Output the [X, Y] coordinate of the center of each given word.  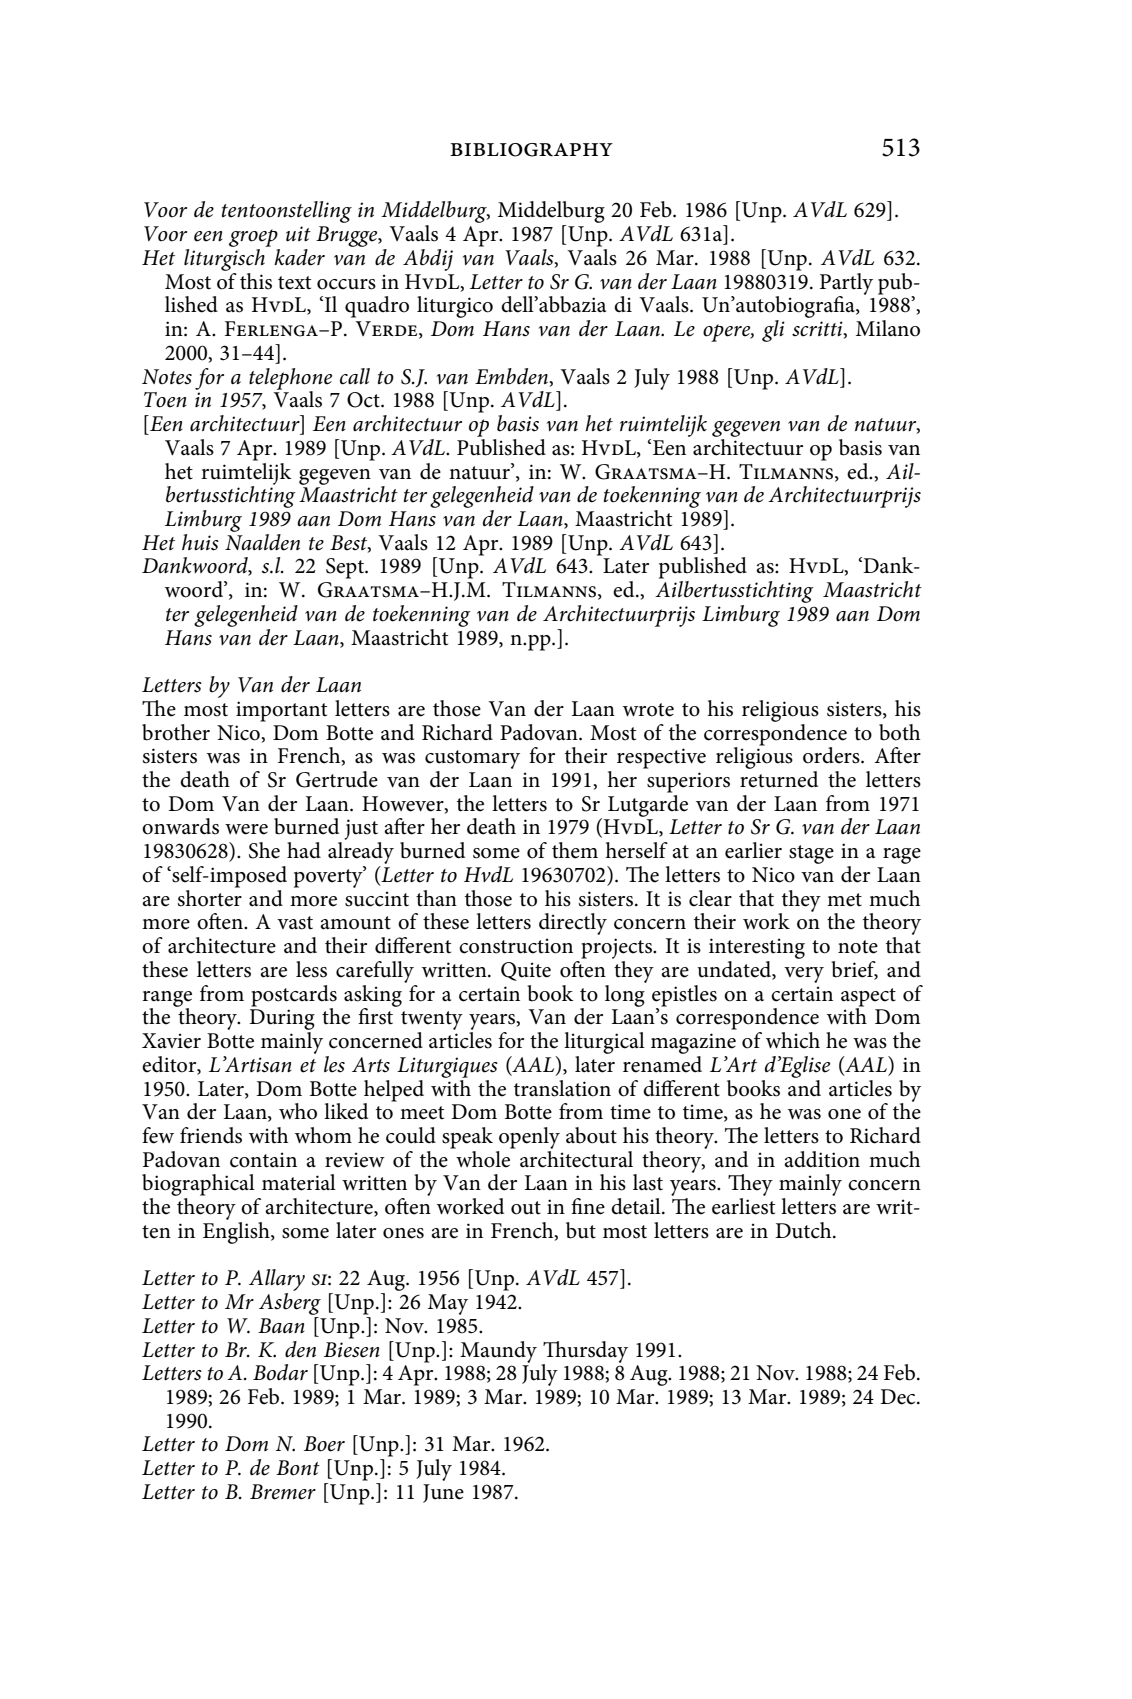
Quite [526, 971]
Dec [899, 1397]
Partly [846, 285]
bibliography [531, 150]
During [282, 1021]
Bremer [283, 1492]
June [443, 1493]
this [256, 281]
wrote [648, 710]
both [899, 732]
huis [200, 542]
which [793, 1040]
